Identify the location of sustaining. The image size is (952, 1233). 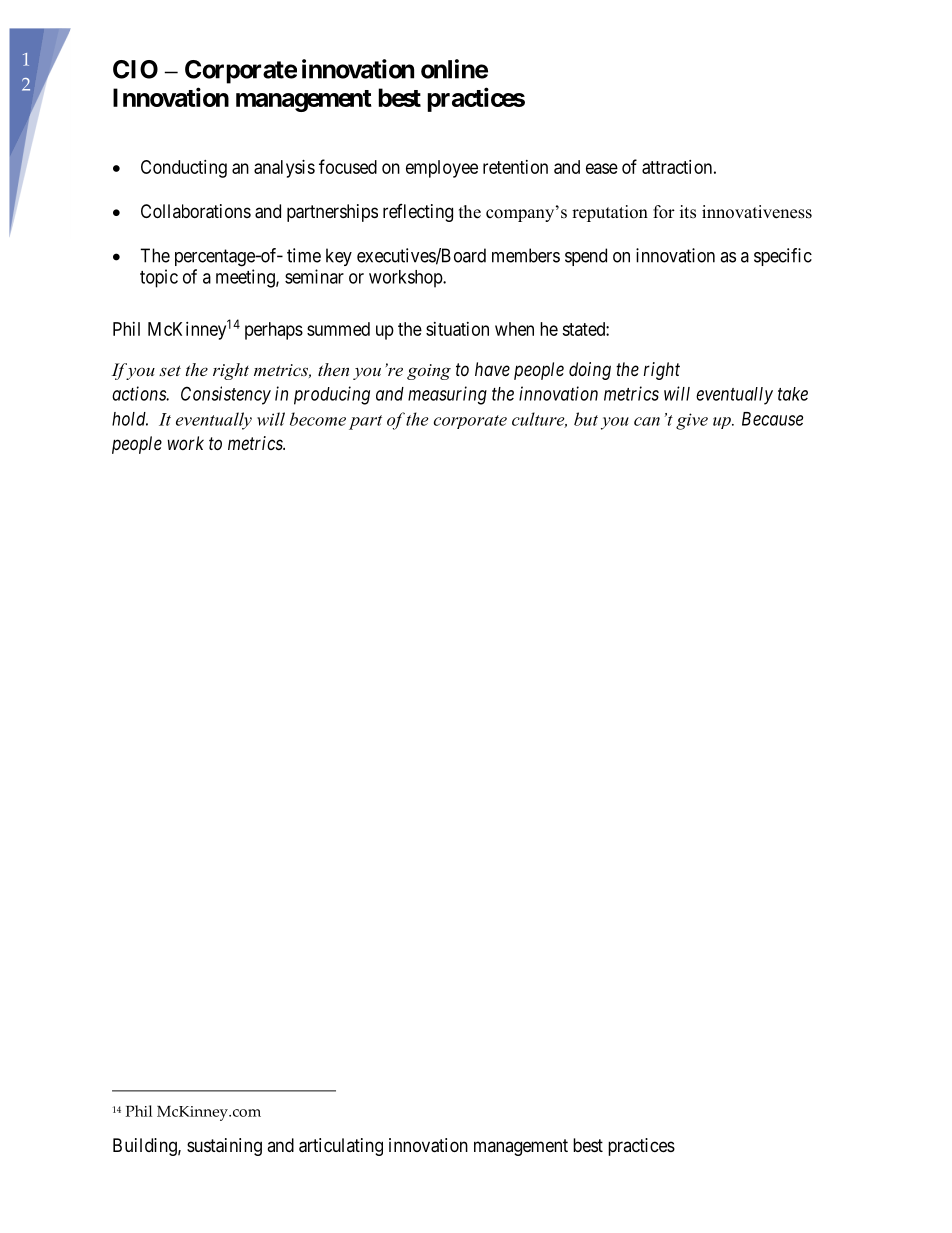
(224, 1147).
